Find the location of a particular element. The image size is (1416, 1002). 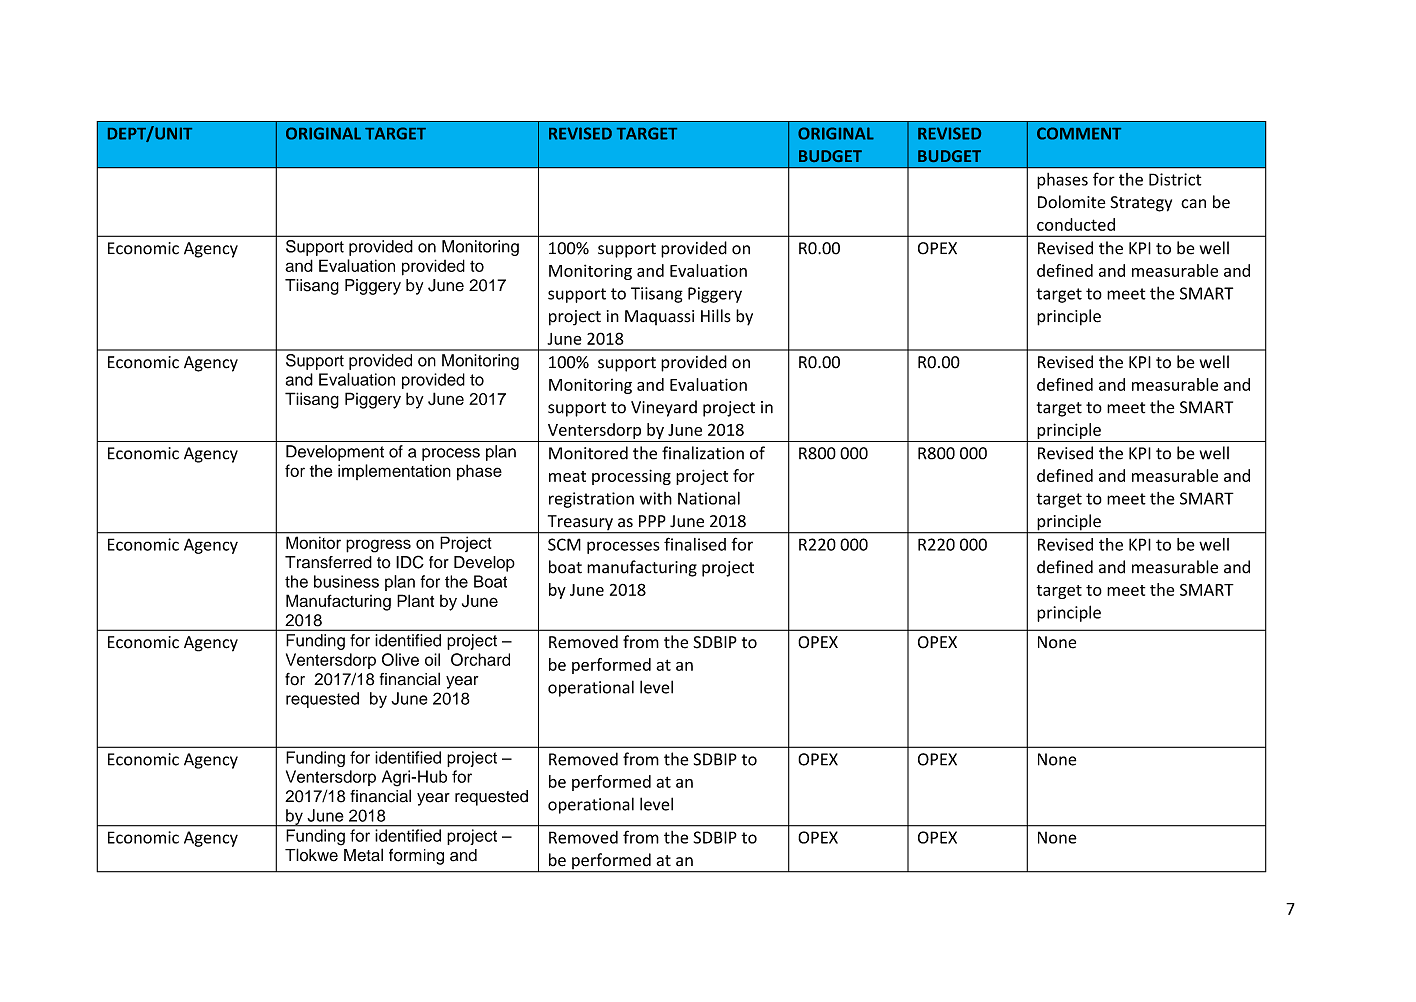

business is located at coordinates (346, 581).
